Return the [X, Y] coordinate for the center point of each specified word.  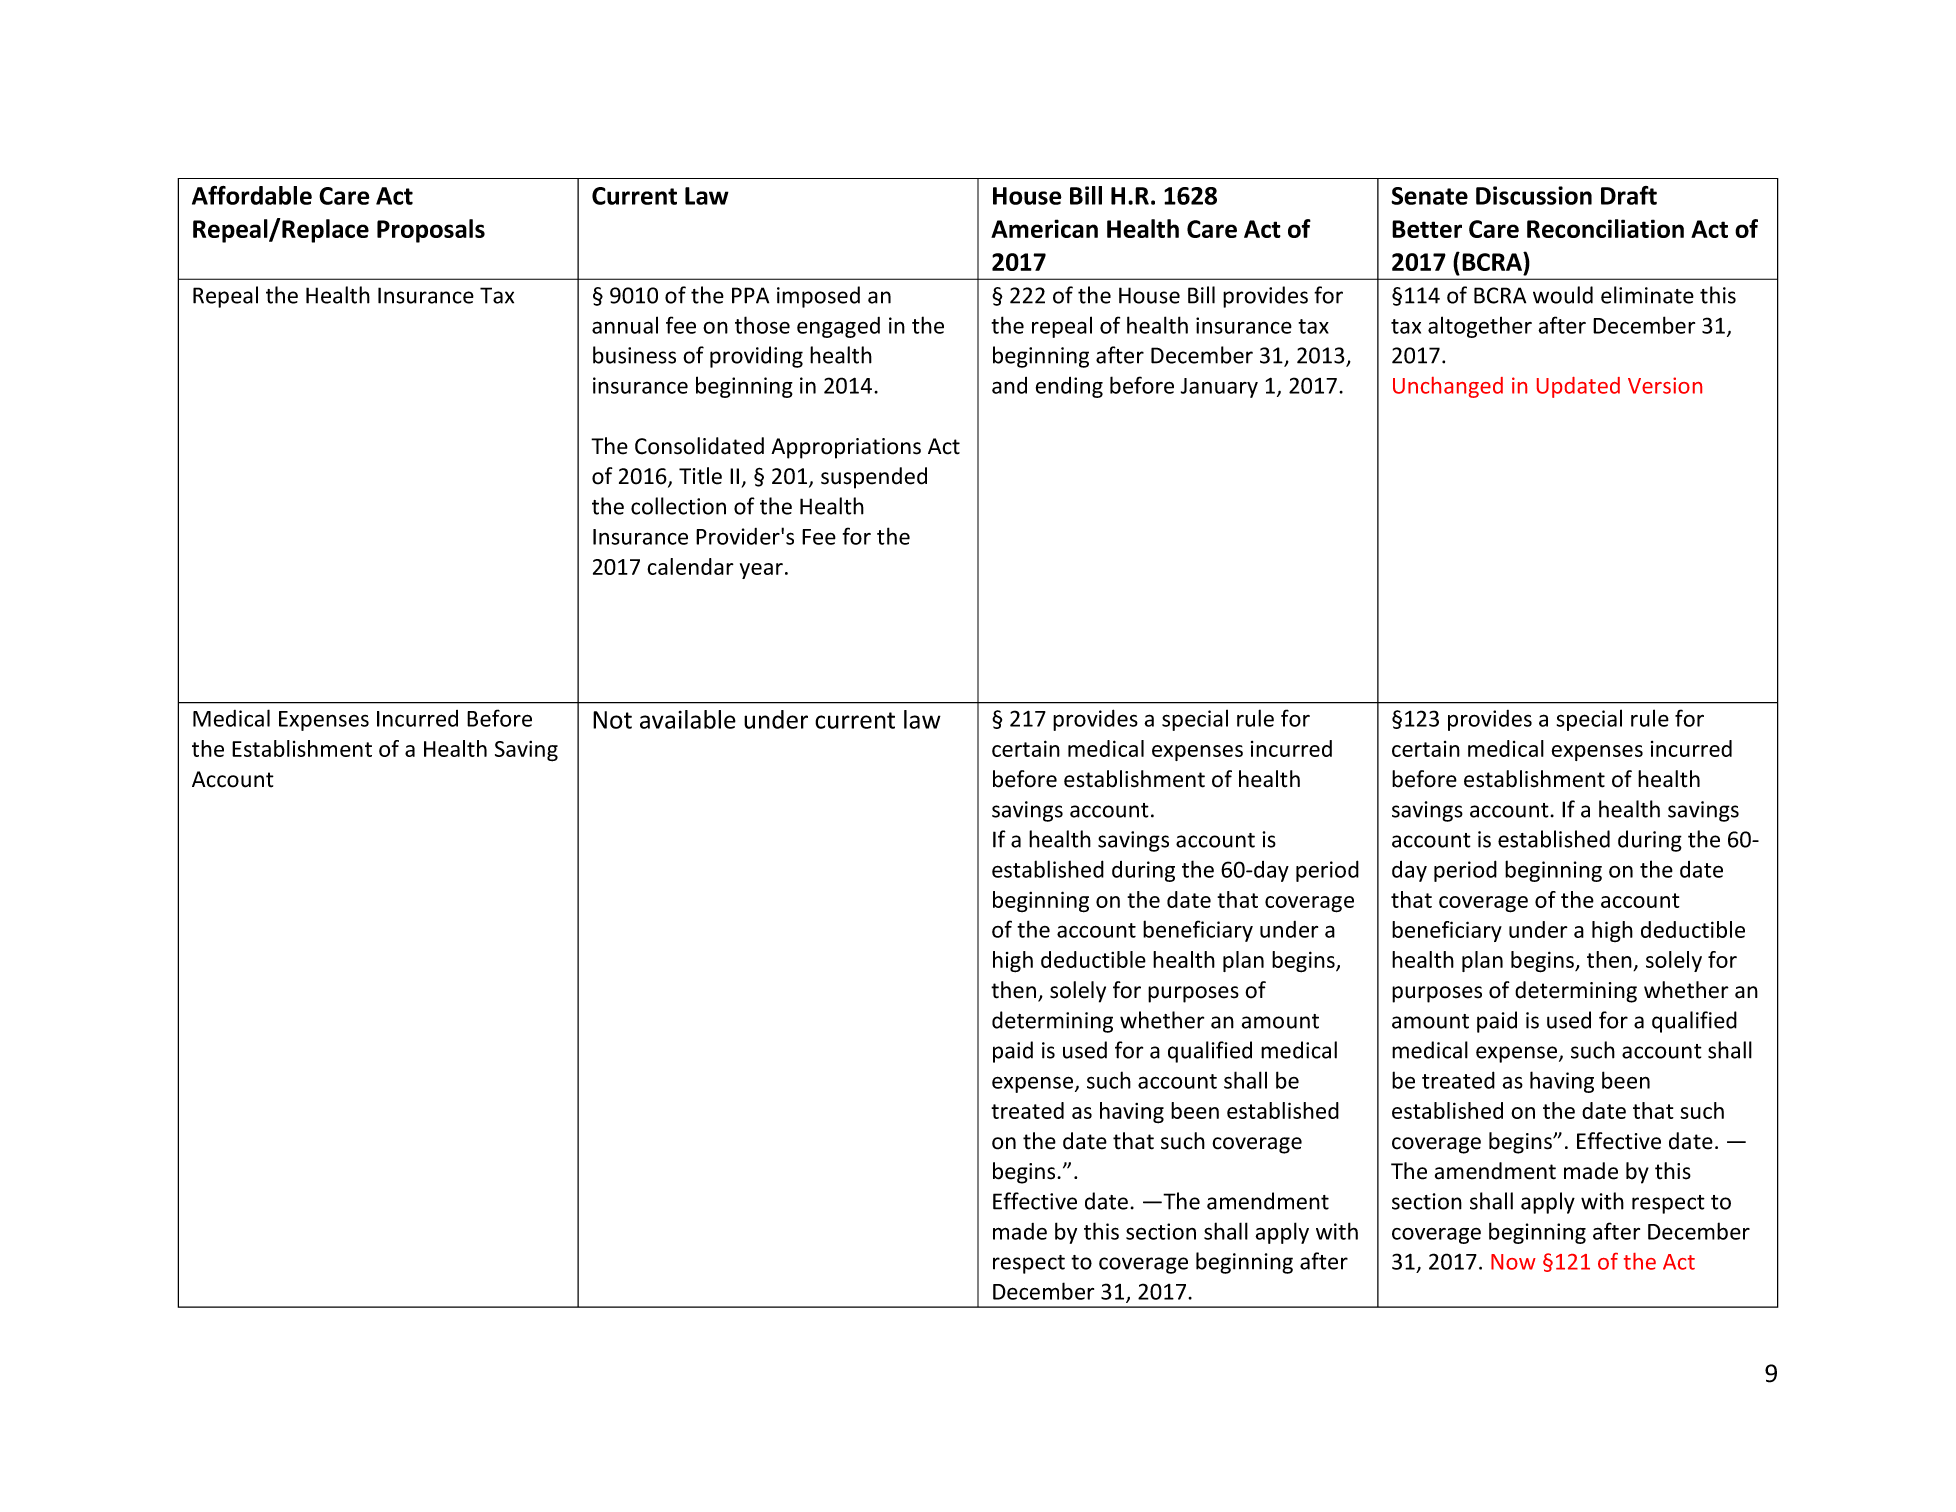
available [688, 719]
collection [678, 506]
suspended [874, 478]
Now [1513, 1262]
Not [612, 720]
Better [1427, 229]
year [761, 571]
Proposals [431, 231]
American [1044, 228]
